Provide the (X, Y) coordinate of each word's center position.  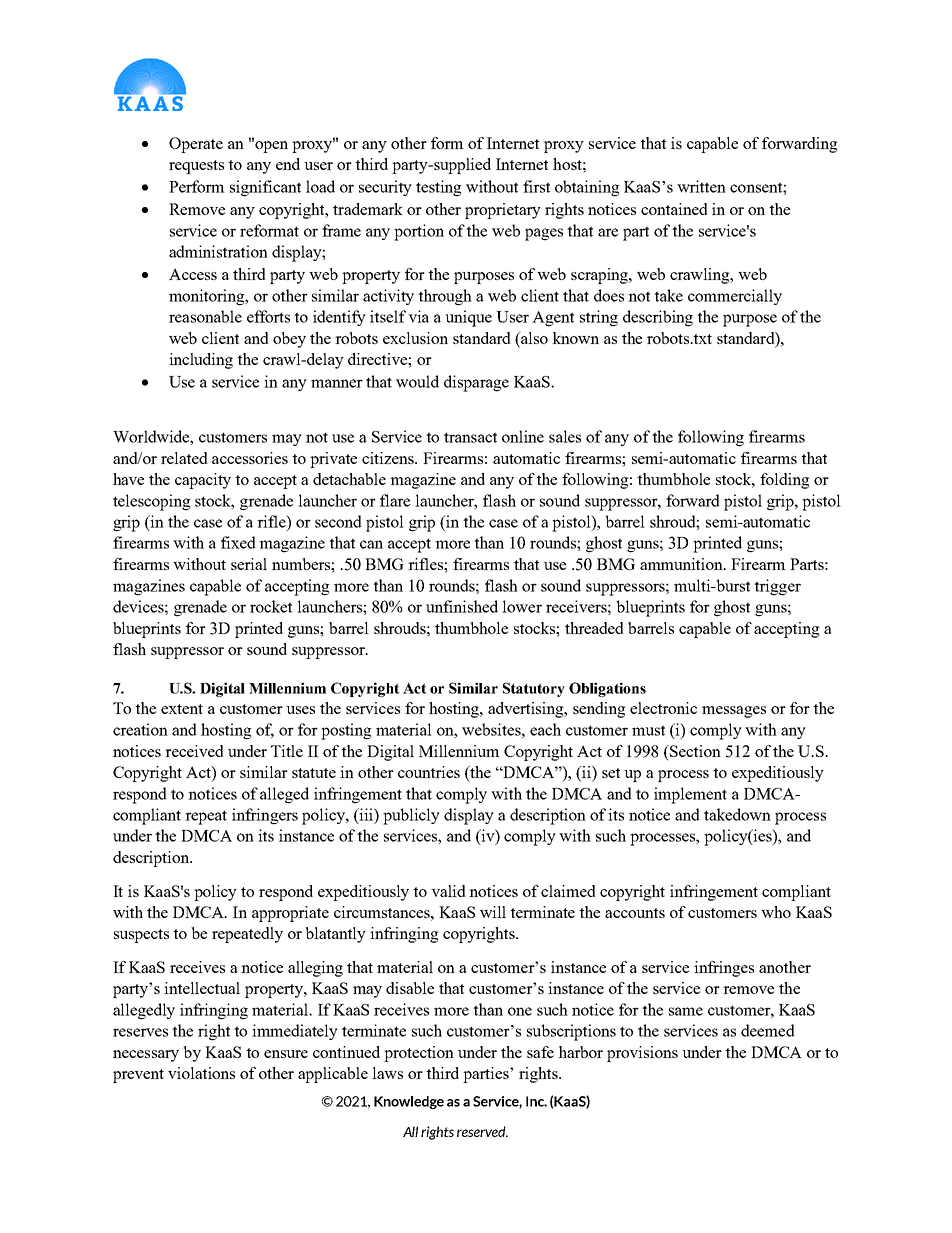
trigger (777, 587)
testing (439, 188)
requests (196, 167)
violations (201, 1073)
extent (182, 709)
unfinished (462, 606)
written (701, 186)
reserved (482, 1131)
